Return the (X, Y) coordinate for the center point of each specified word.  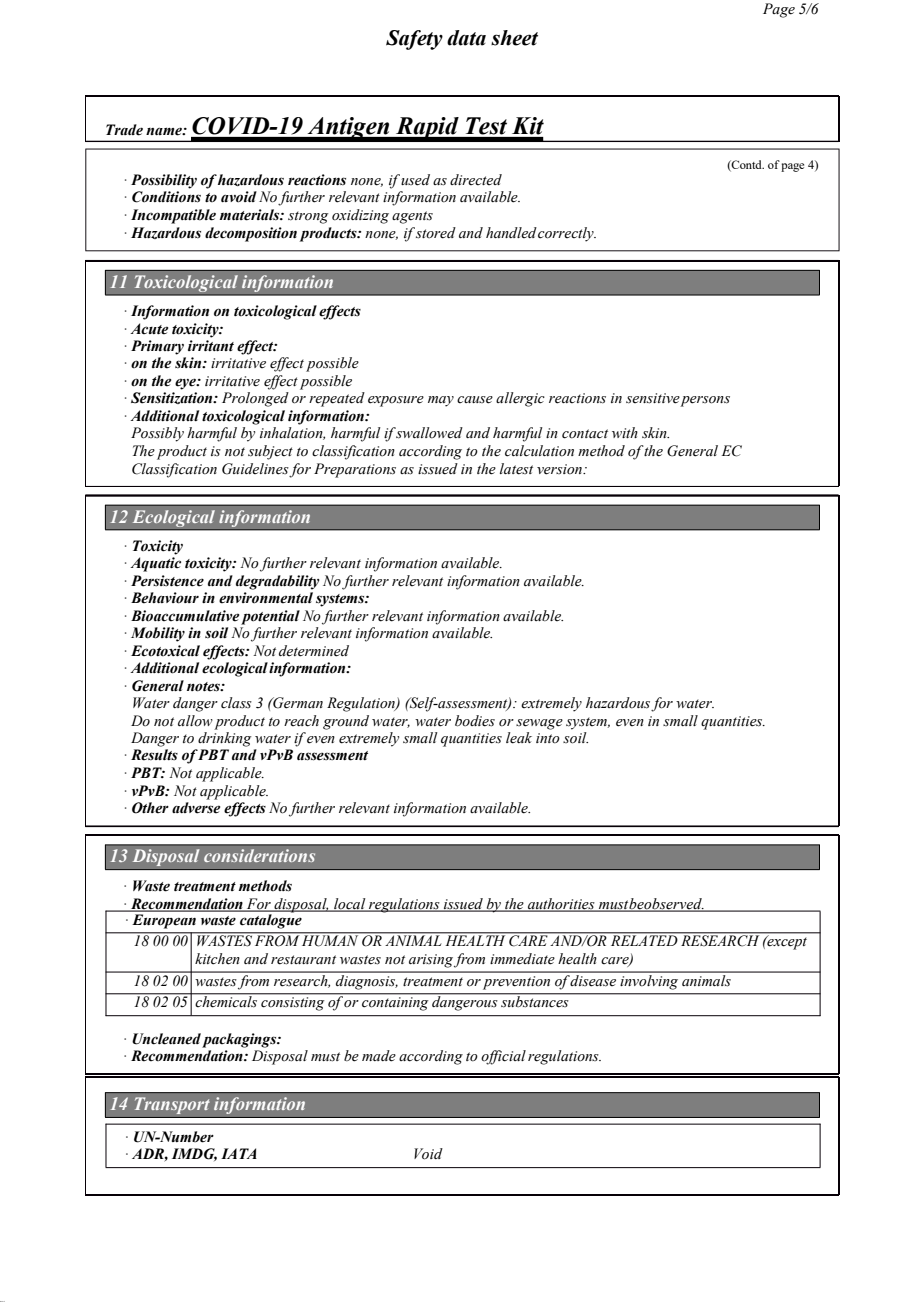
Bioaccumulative (185, 616)
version (560, 469)
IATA (239, 1153)
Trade (124, 130)
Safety (414, 40)
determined (314, 651)
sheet (514, 38)
